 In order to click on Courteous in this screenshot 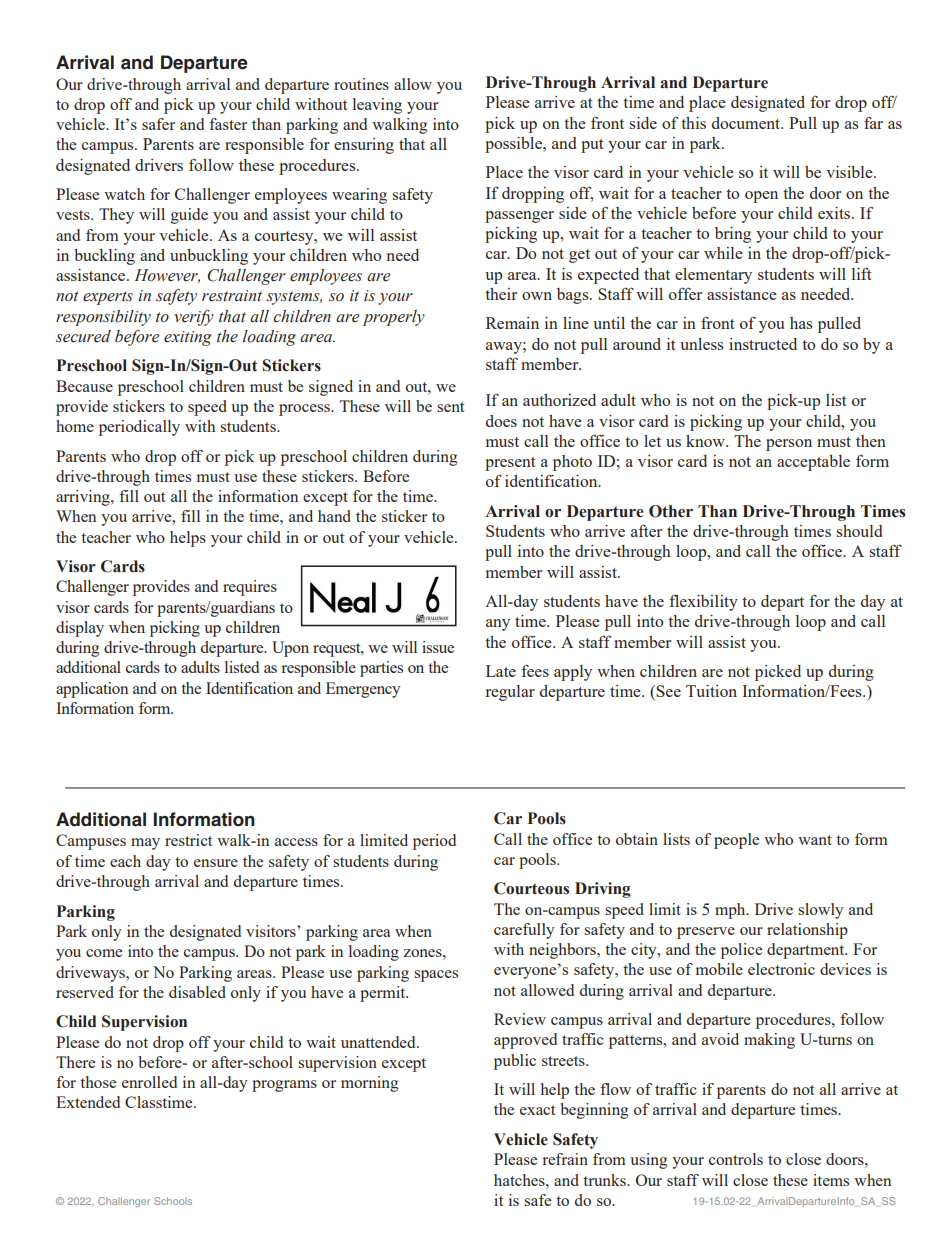, I will do `click(531, 888)`.
